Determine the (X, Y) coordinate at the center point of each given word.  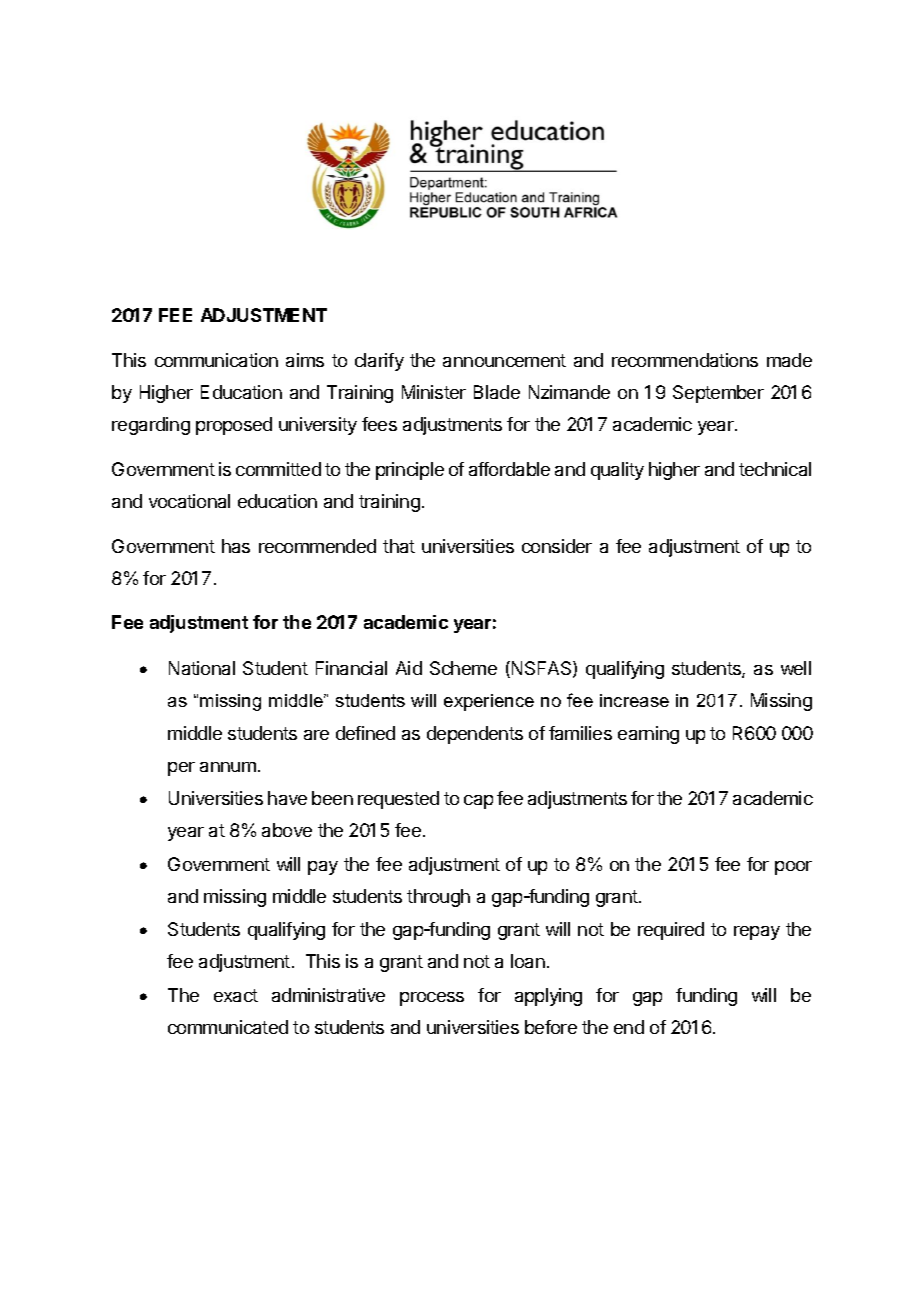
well (796, 668)
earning (648, 735)
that (399, 546)
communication (216, 360)
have (287, 798)
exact (236, 995)
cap (478, 802)
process (432, 999)
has (236, 546)
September (718, 394)
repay (757, 933)
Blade (497, 392)
